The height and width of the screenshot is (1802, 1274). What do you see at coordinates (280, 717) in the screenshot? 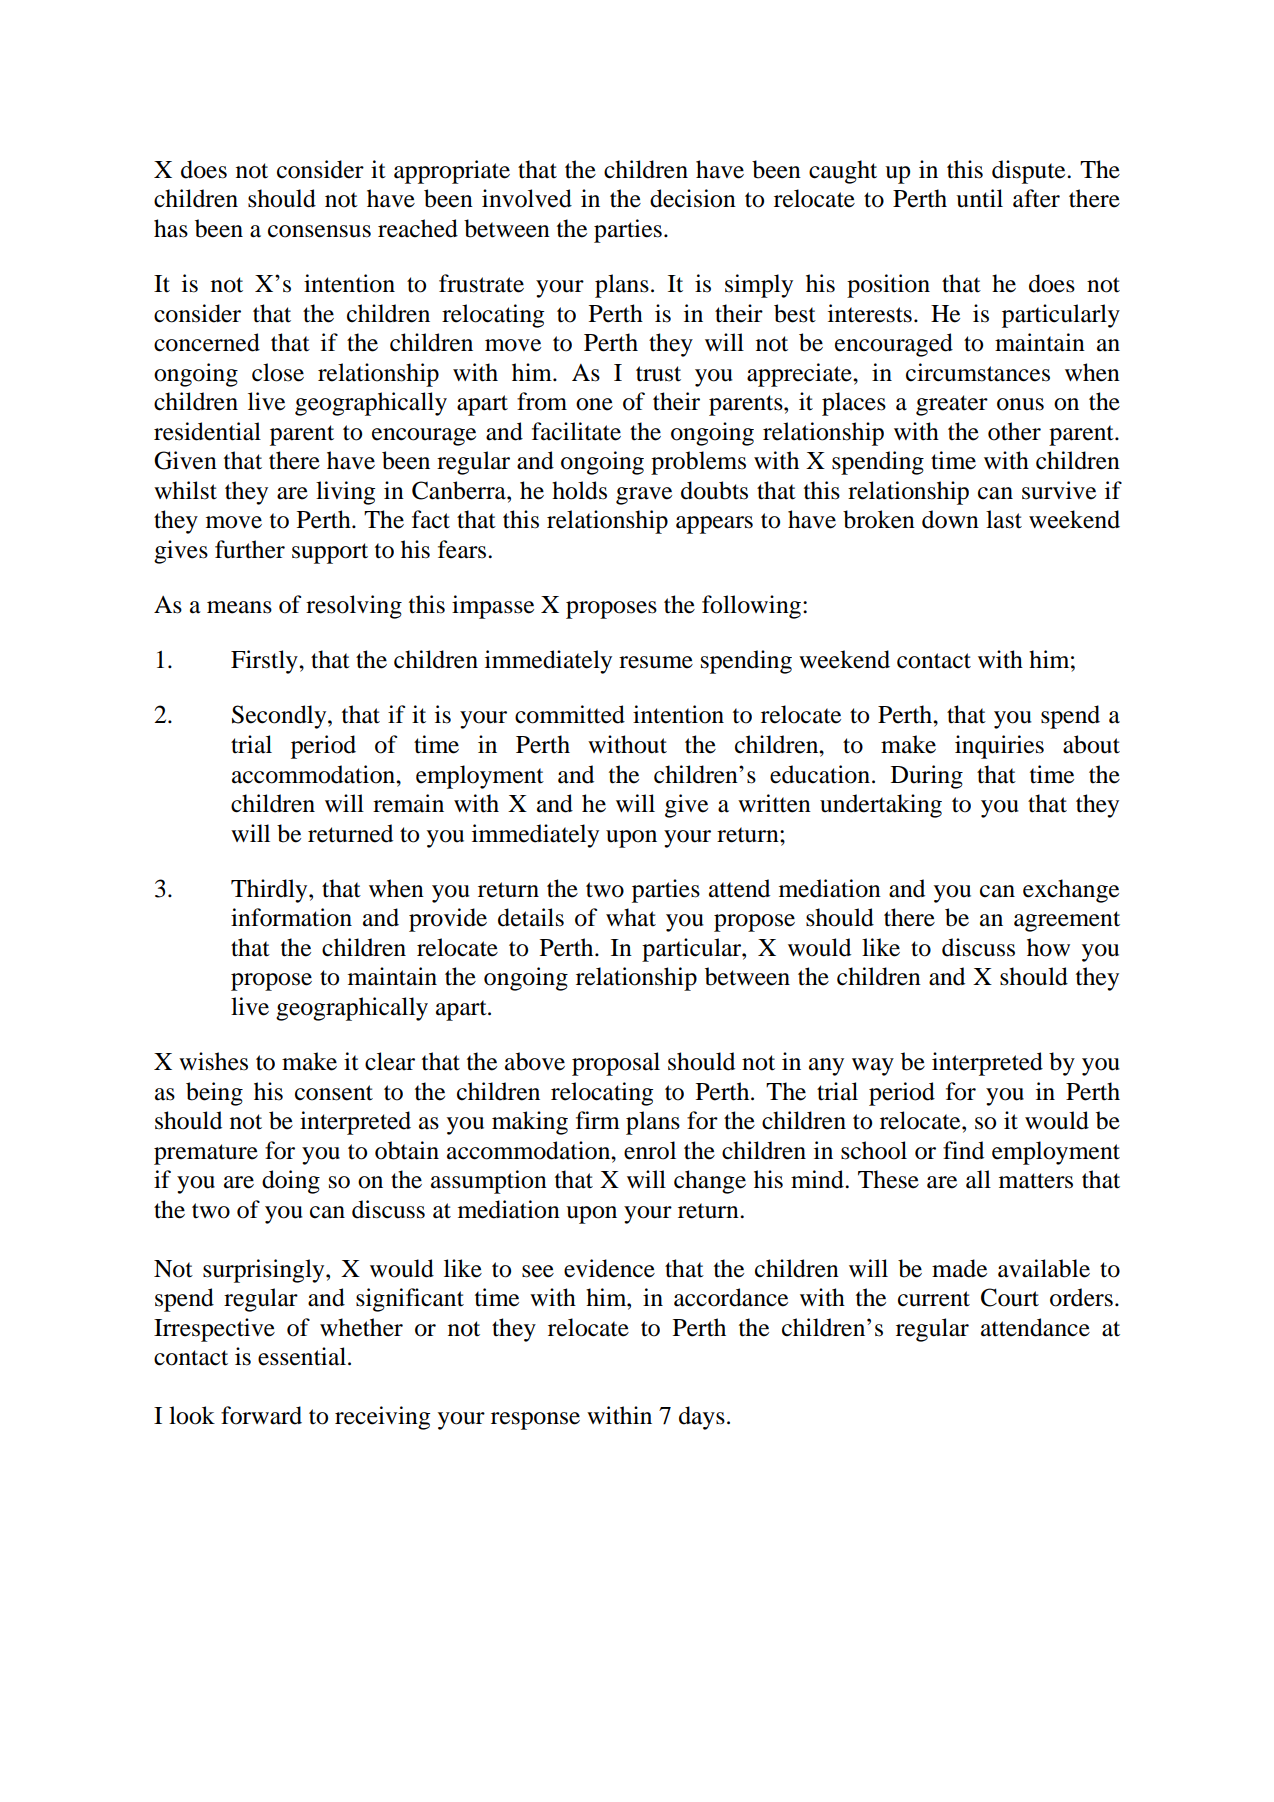
I see `Secondly` at bounding box center [280, 717].
